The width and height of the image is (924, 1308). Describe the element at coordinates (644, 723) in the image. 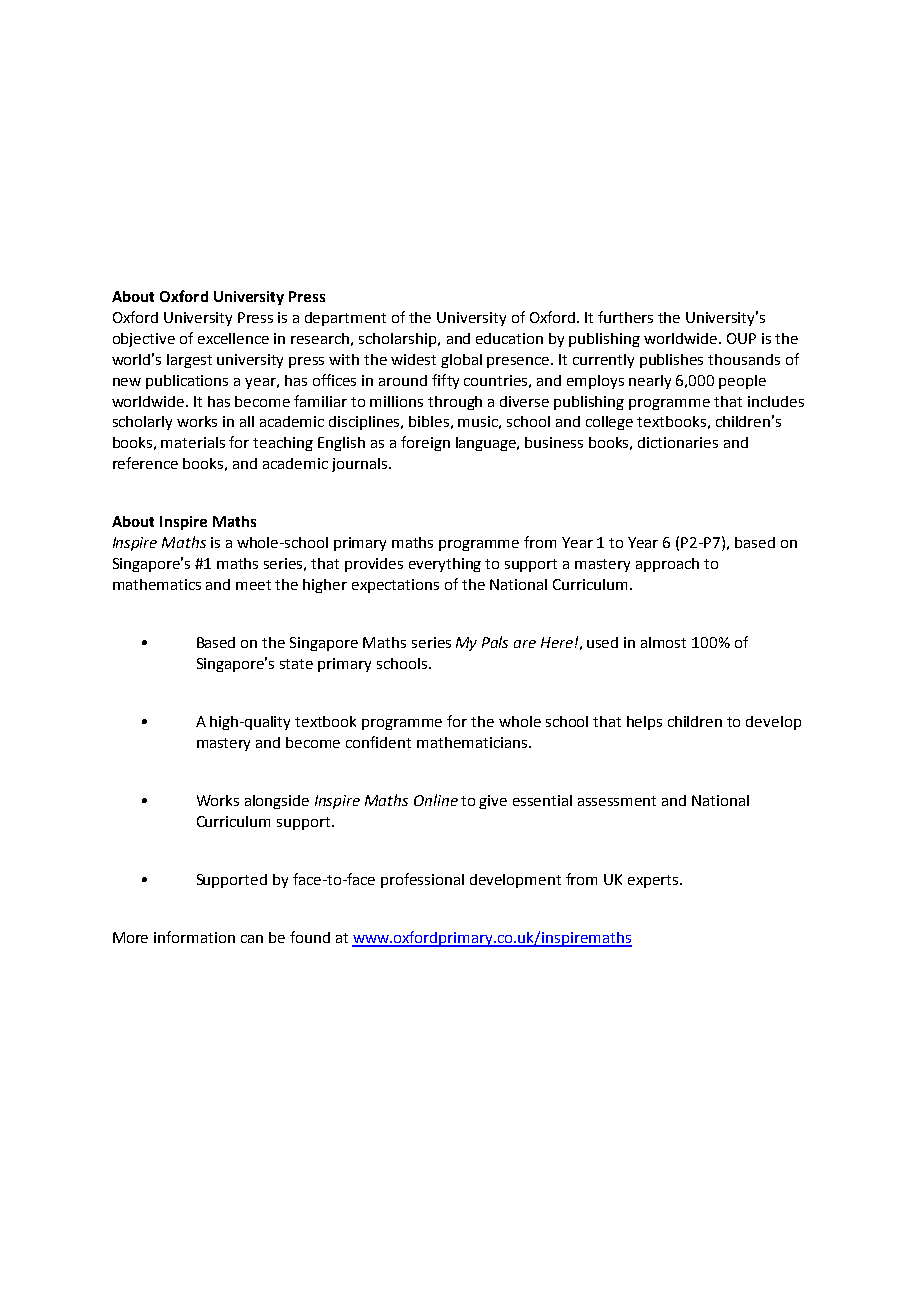

I see `helps` at that location.
